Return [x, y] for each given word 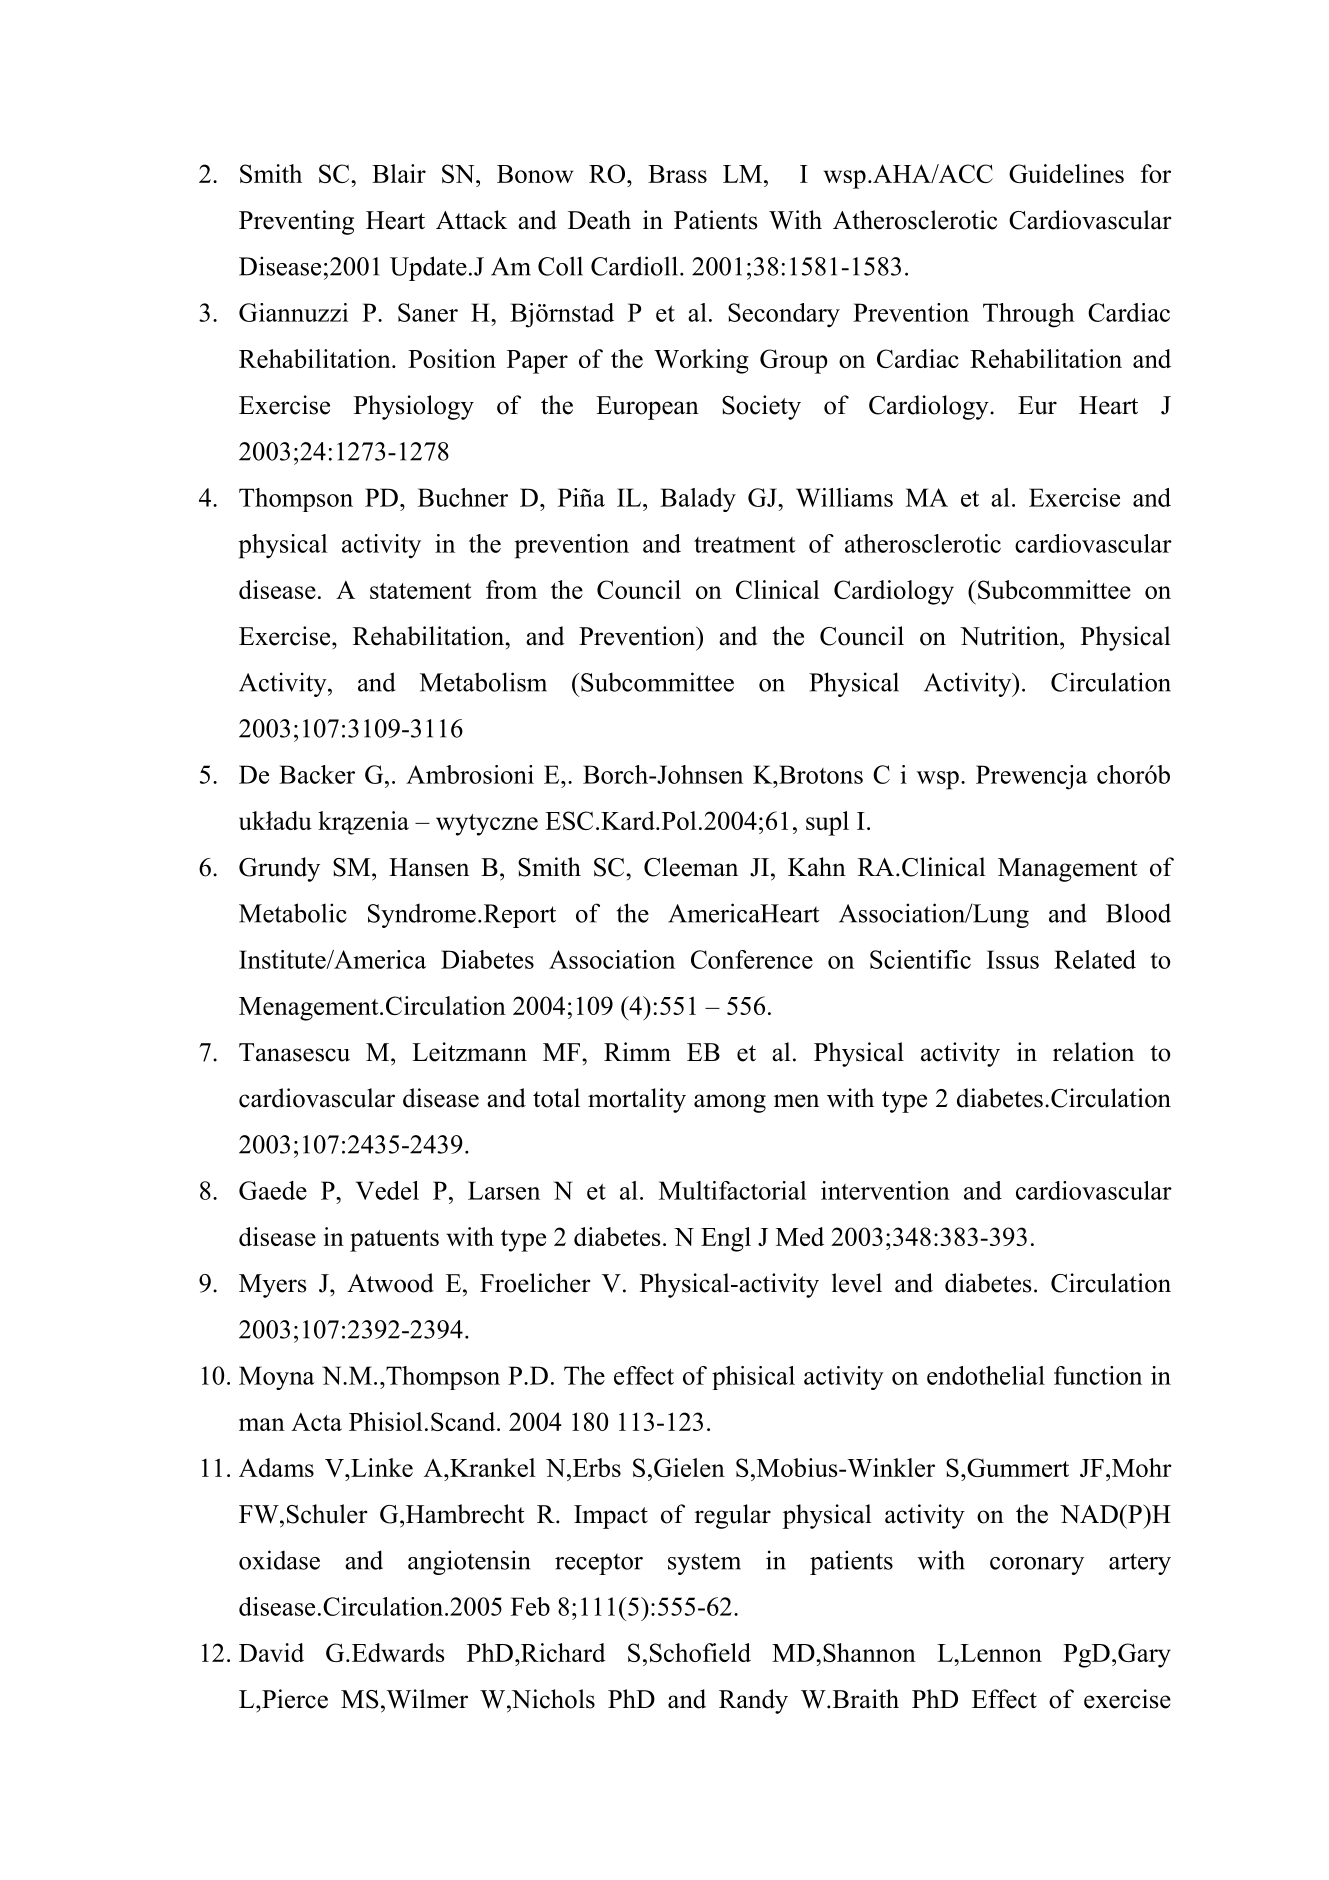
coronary [1037, 1566]
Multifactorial [732, 1190]
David [271, 1652]
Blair [399, 173]
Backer [317, 774]
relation [1093, 1052]
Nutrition [1010, 636]
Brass [677, 174]
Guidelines [1066, 173]
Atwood [390, 1283]
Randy [753, 1701]
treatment [745, 544]
